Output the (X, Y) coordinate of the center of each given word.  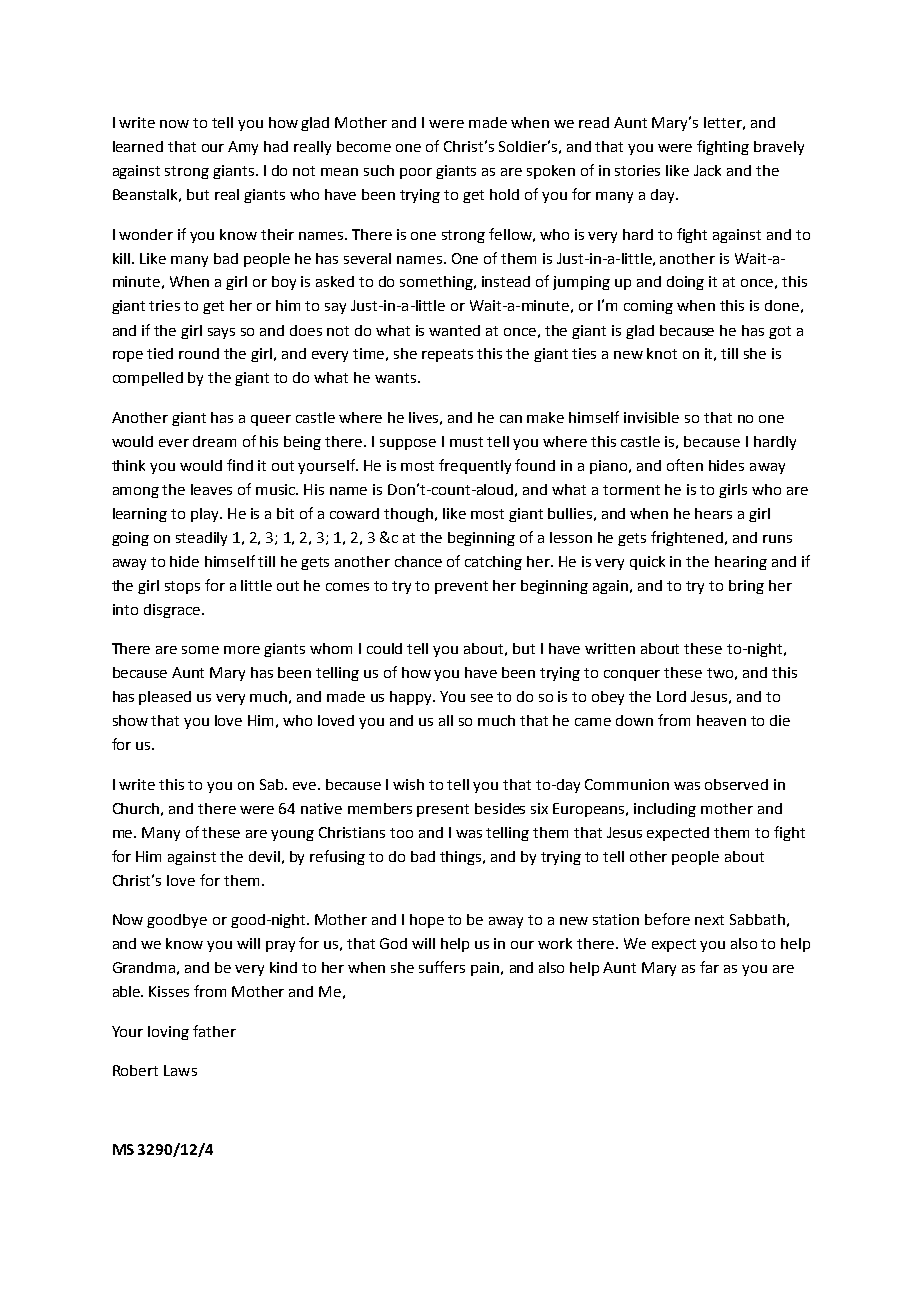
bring (746, 587)
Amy (243, 148)
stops (182, 587)
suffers (442, 967)
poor (416, 173)
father (214, 1031)
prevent (461, 587)
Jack (707, 170)
